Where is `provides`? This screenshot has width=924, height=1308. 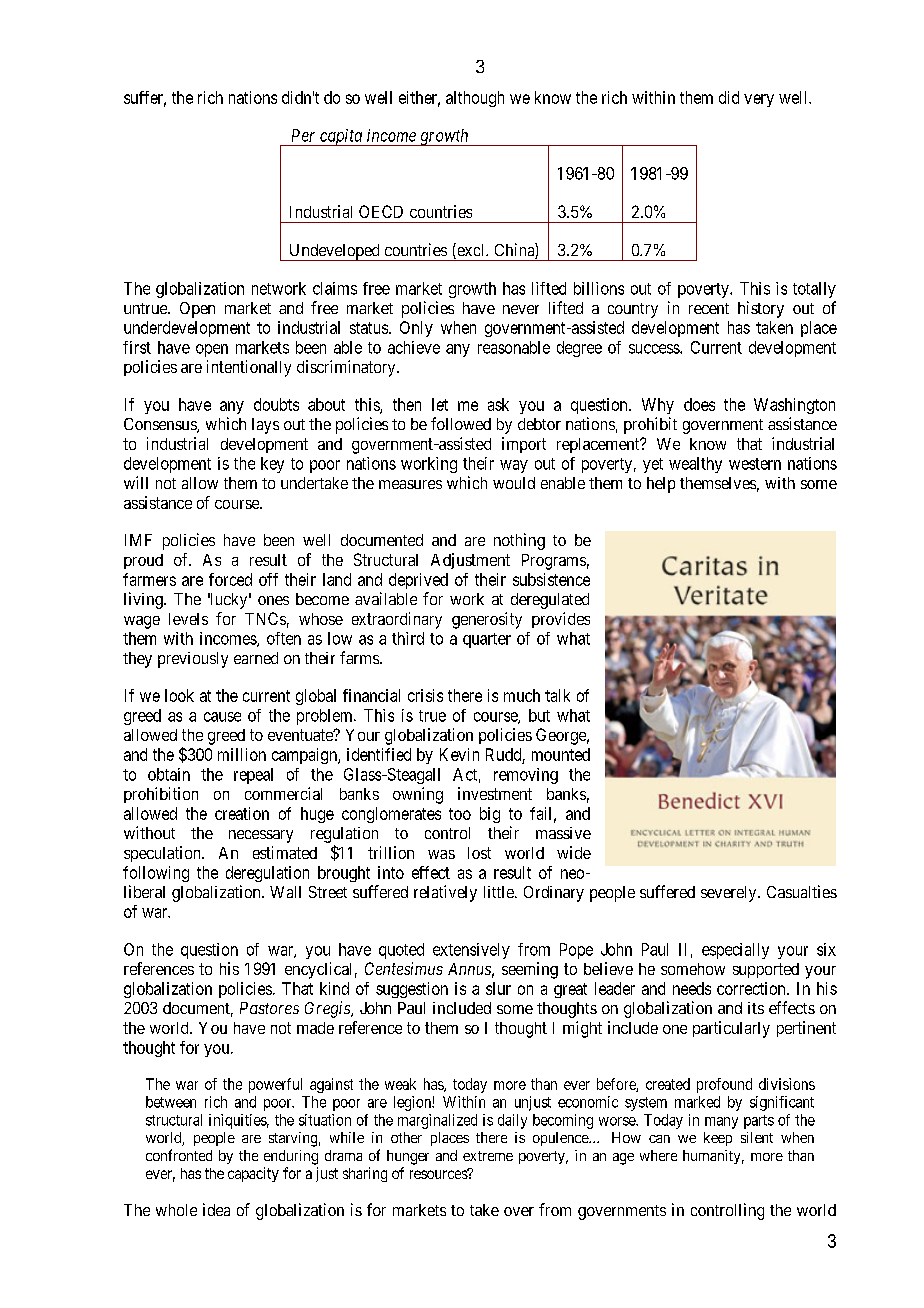
provides is located at coordinates (561, 620).
